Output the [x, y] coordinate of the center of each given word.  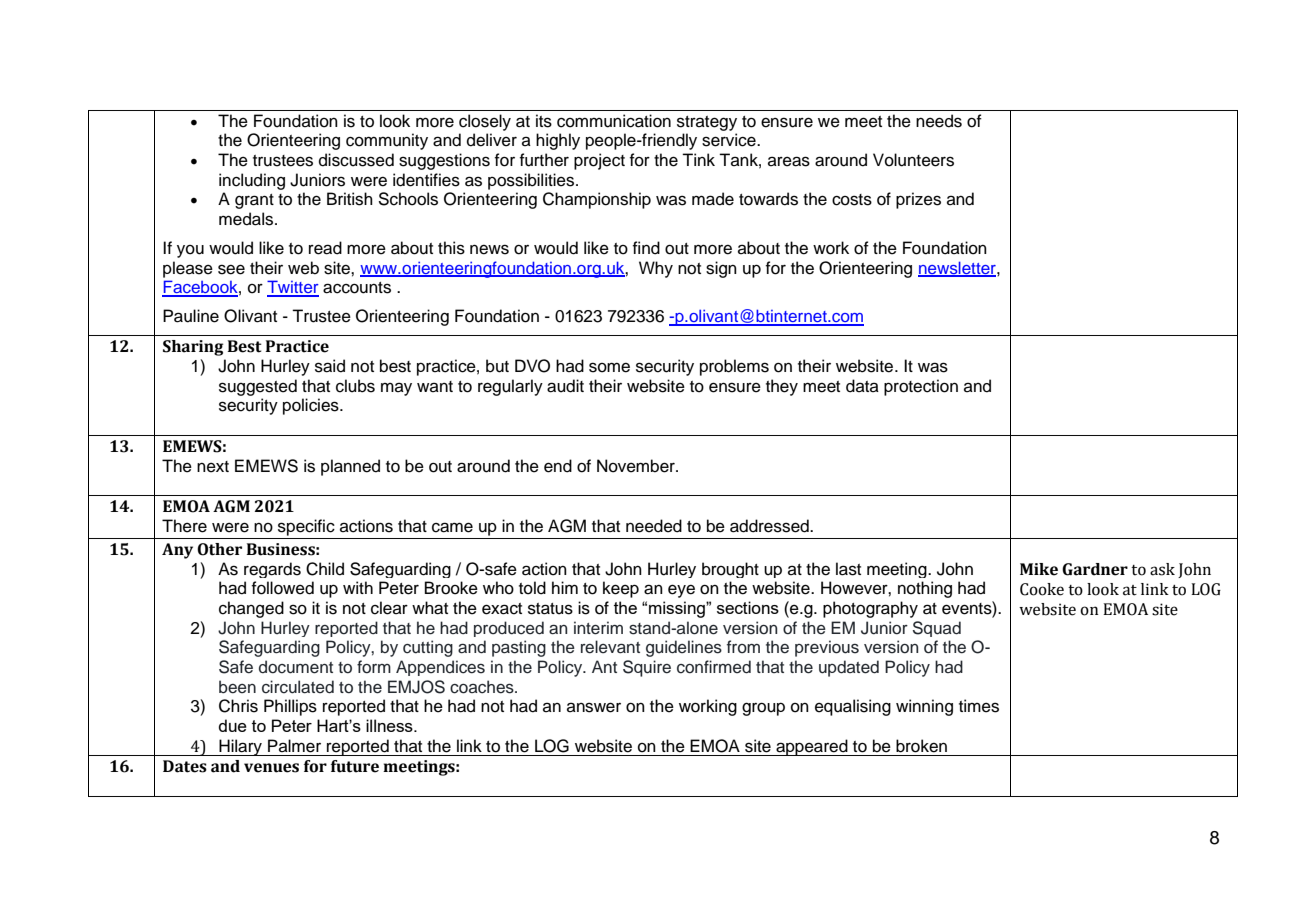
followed [283, 588]
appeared [812, 747]
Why [656, 269]
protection [921, 387]
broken [921, 746]
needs [939, 121]
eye [681, 591]
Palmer [294, 746]
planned [350, 467]
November [637, 466]
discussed [356, 160]
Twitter [293, 288]
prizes [918, 200]
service [730, 140]
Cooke [1042, 589]
